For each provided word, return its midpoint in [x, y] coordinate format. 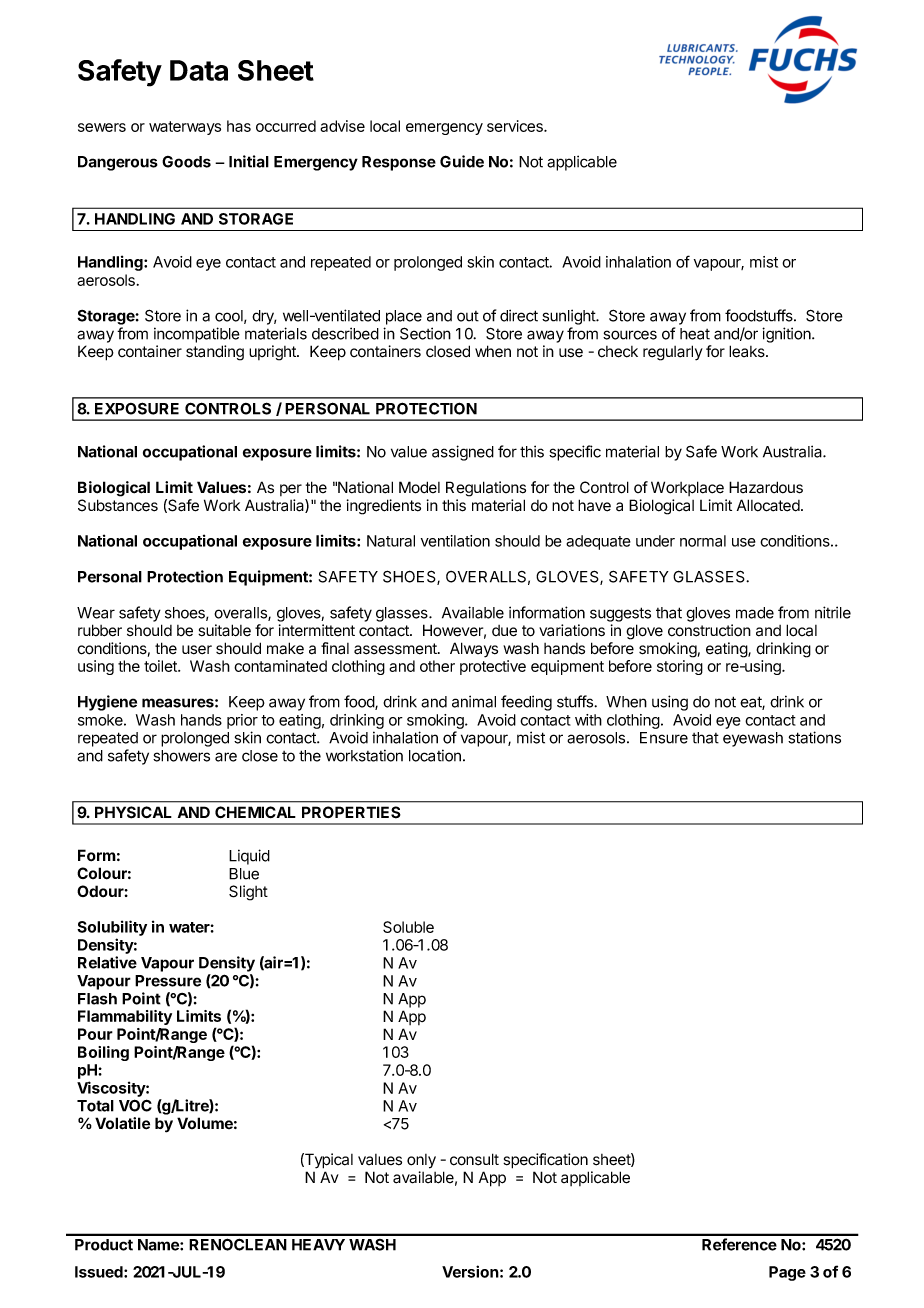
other [437, 666]
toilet [161, 666]
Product [104, 1245]
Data [199, 70]
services [516, 126]
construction [709, 630]
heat [695, 334]
